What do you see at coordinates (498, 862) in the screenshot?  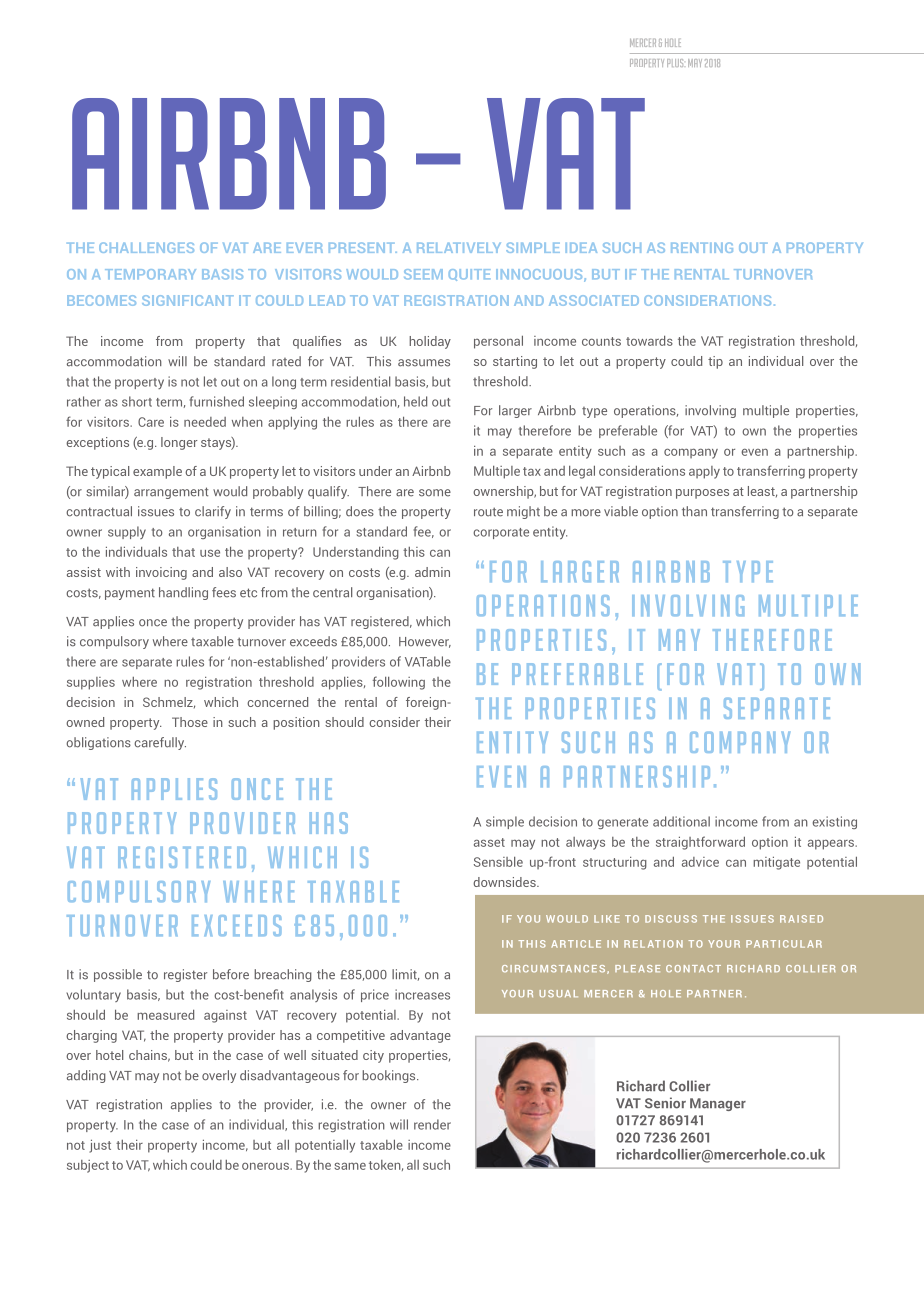 I see `Sensible` at bounding box center [498, 862].
